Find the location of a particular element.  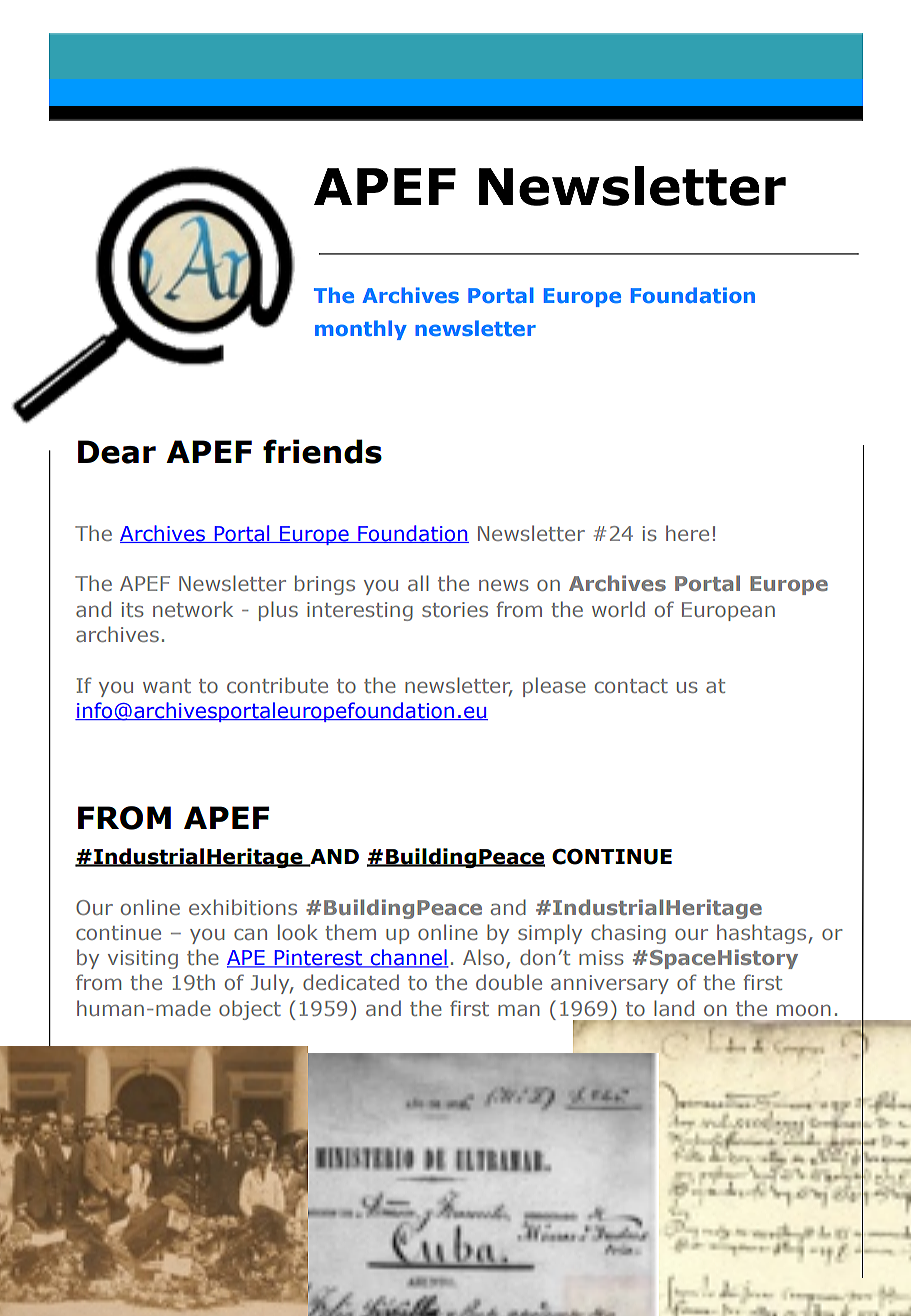

exhibitions is located at coordinates (243, 907).
